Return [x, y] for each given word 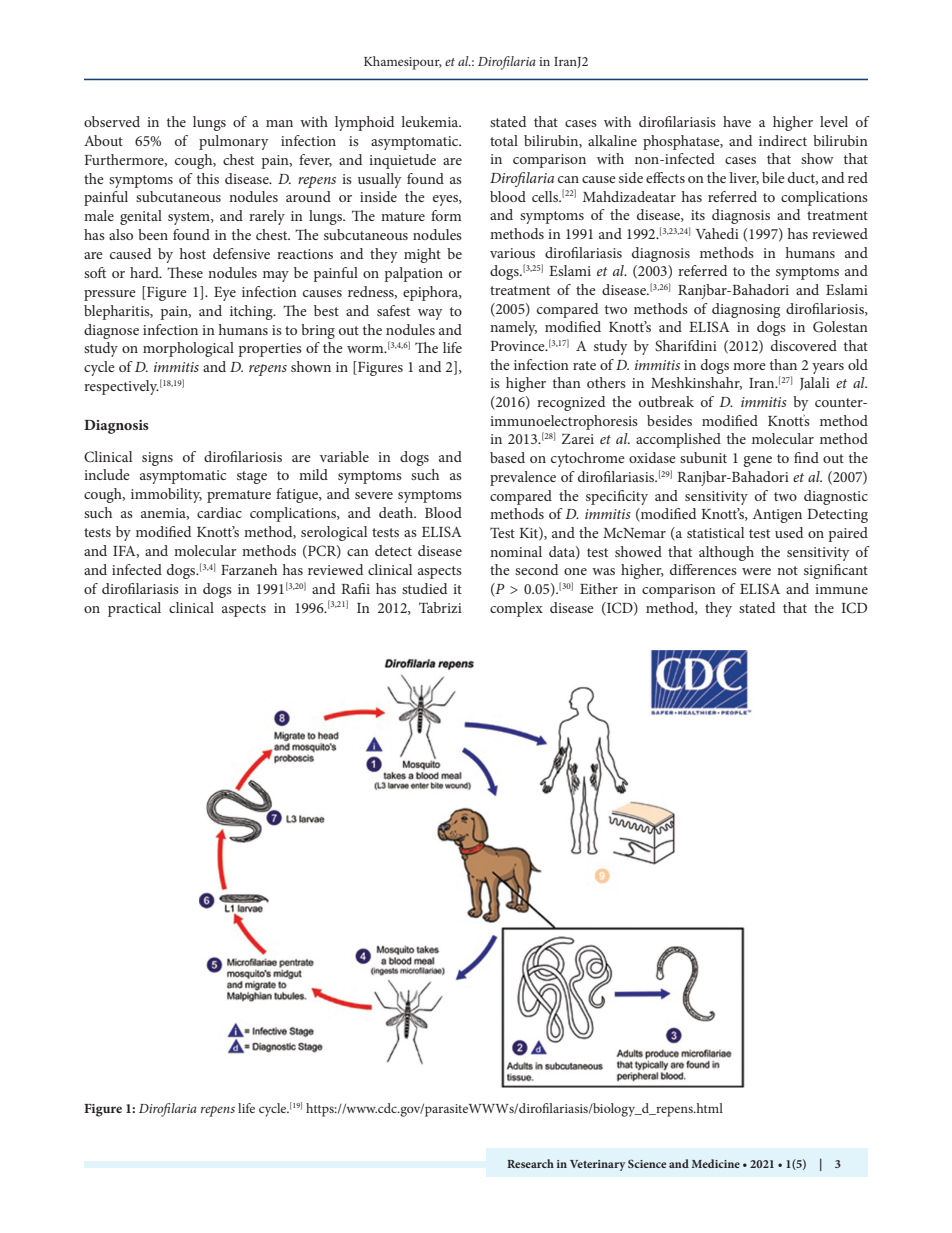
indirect [783, 140]
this [208, 178]
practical [134, 609]
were [756, 571]
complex [516, 609]
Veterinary [597, 1165]
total [504, 140]
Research [530, 1163]
